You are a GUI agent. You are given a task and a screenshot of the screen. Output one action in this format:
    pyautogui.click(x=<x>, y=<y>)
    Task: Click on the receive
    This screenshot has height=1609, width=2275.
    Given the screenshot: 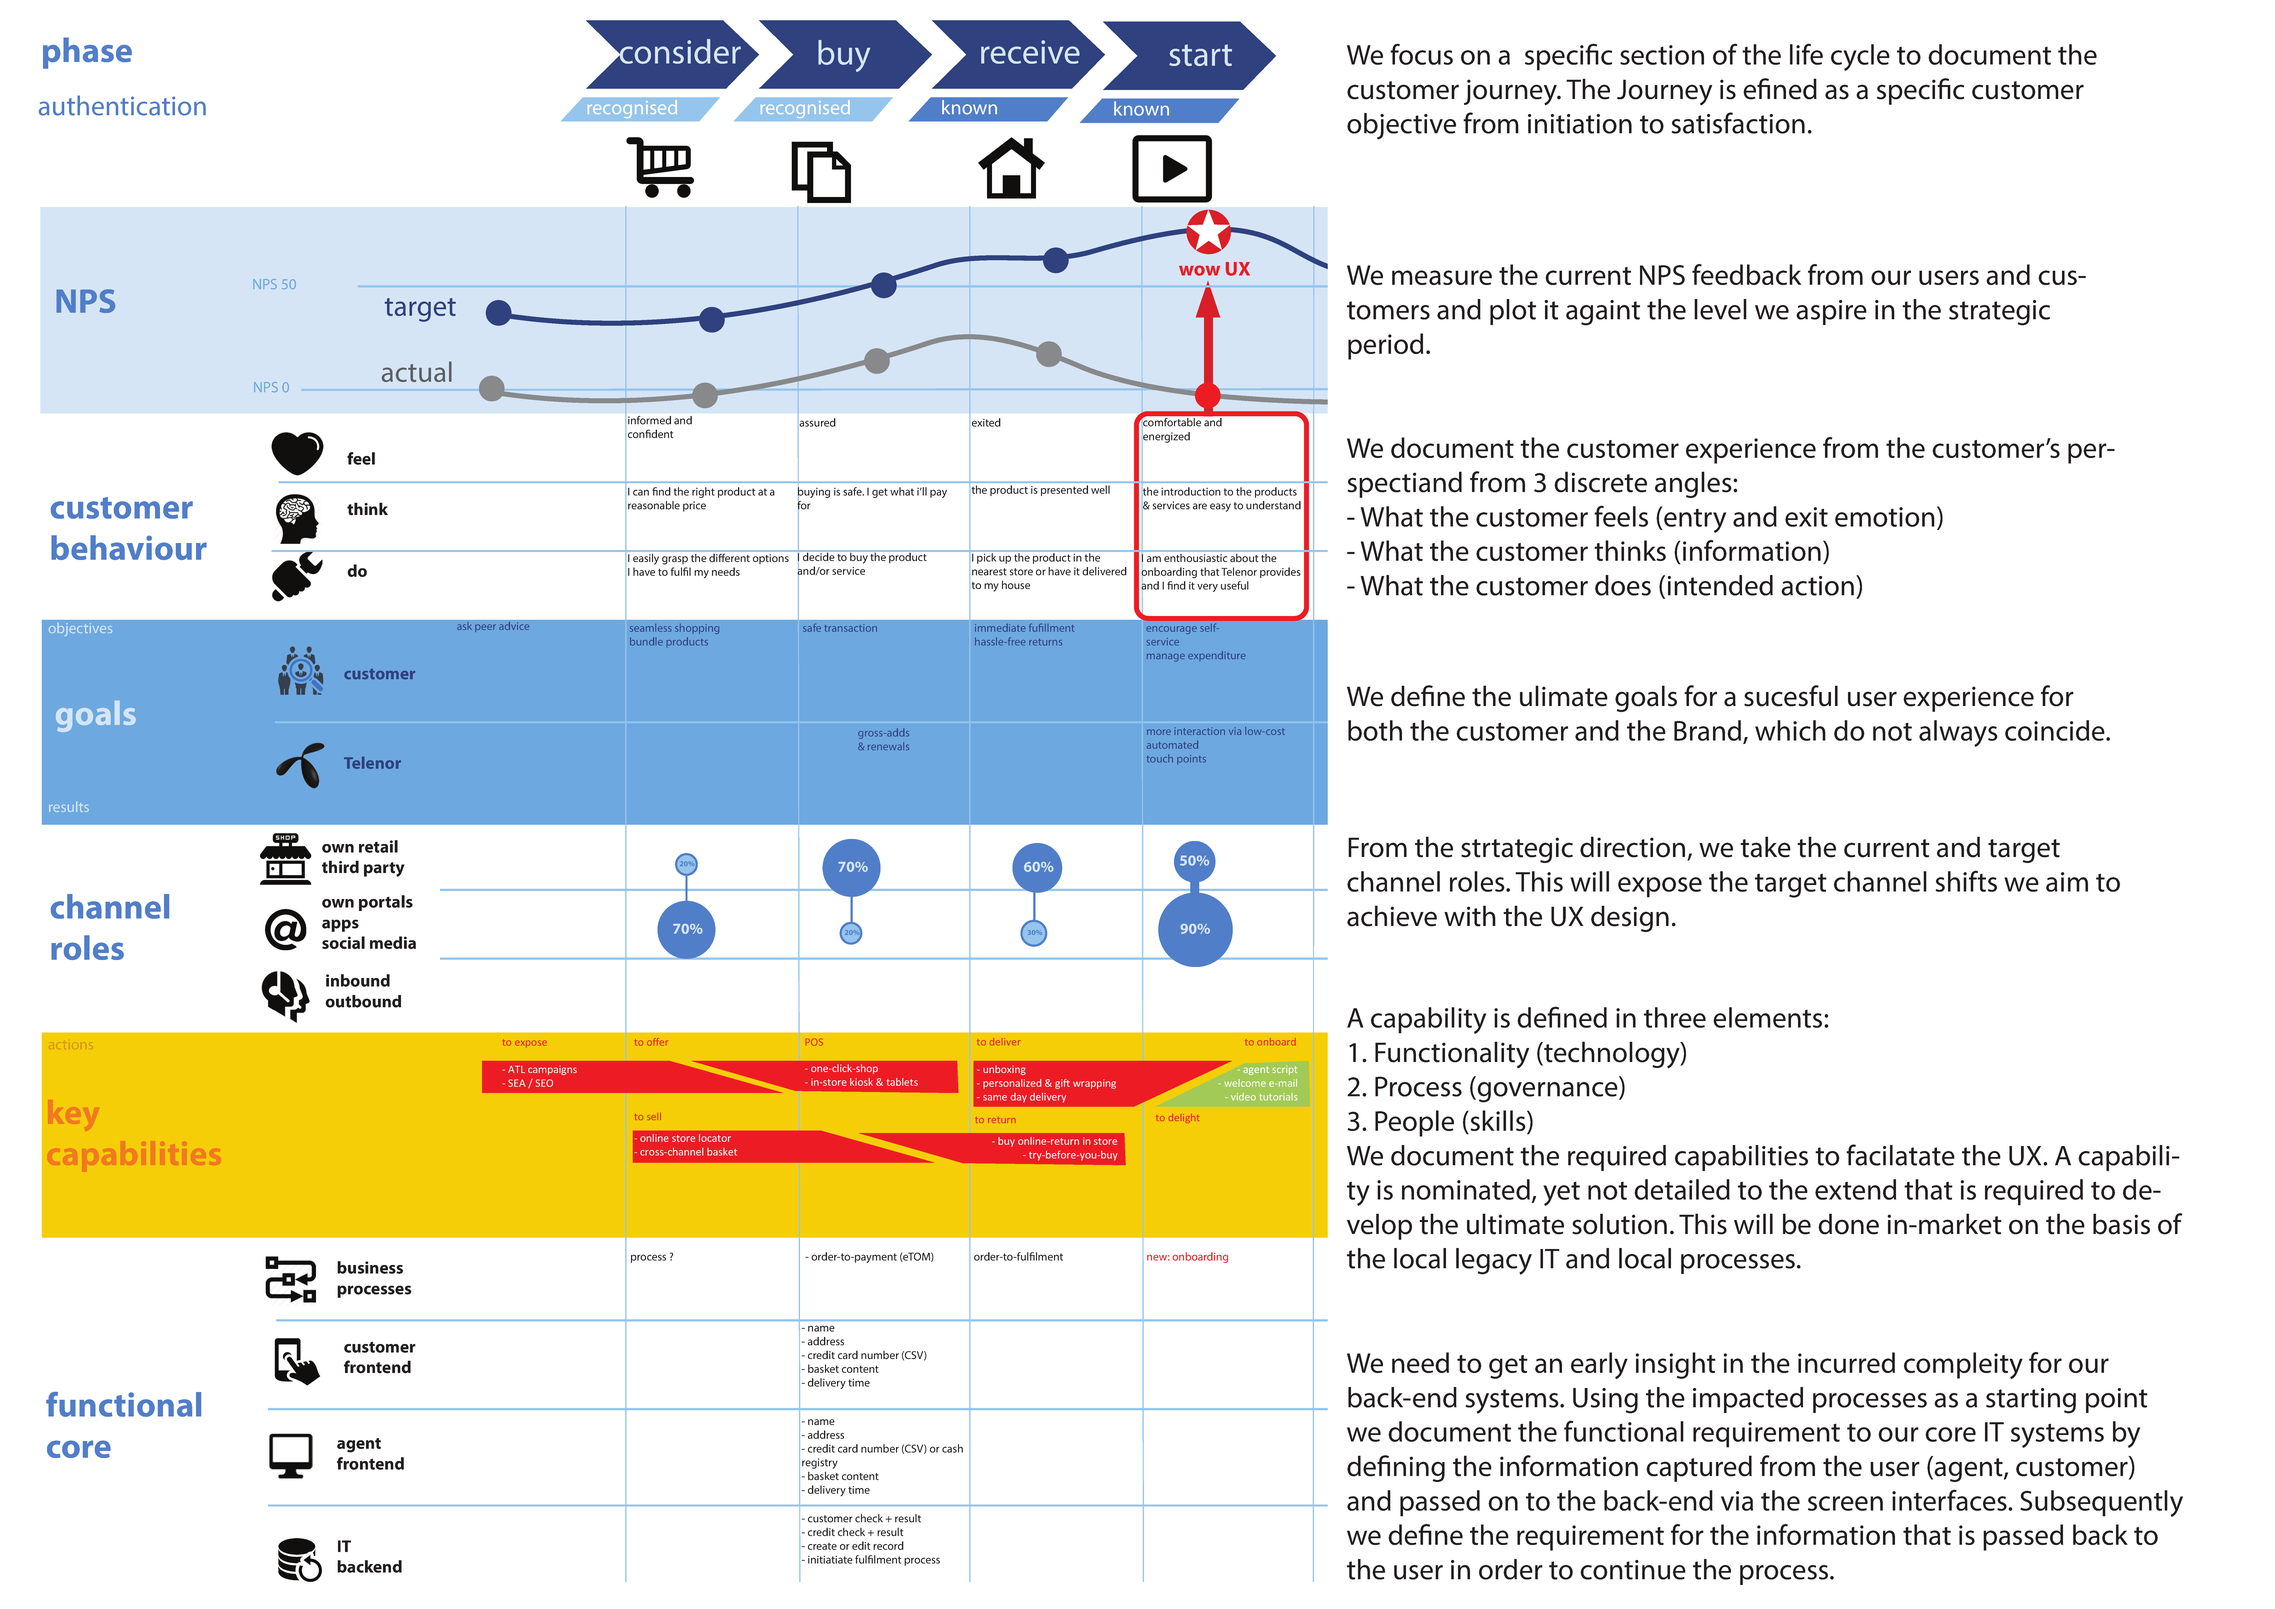 What is the action you would take?
    pyautogui.click(x=1030, y=52)
